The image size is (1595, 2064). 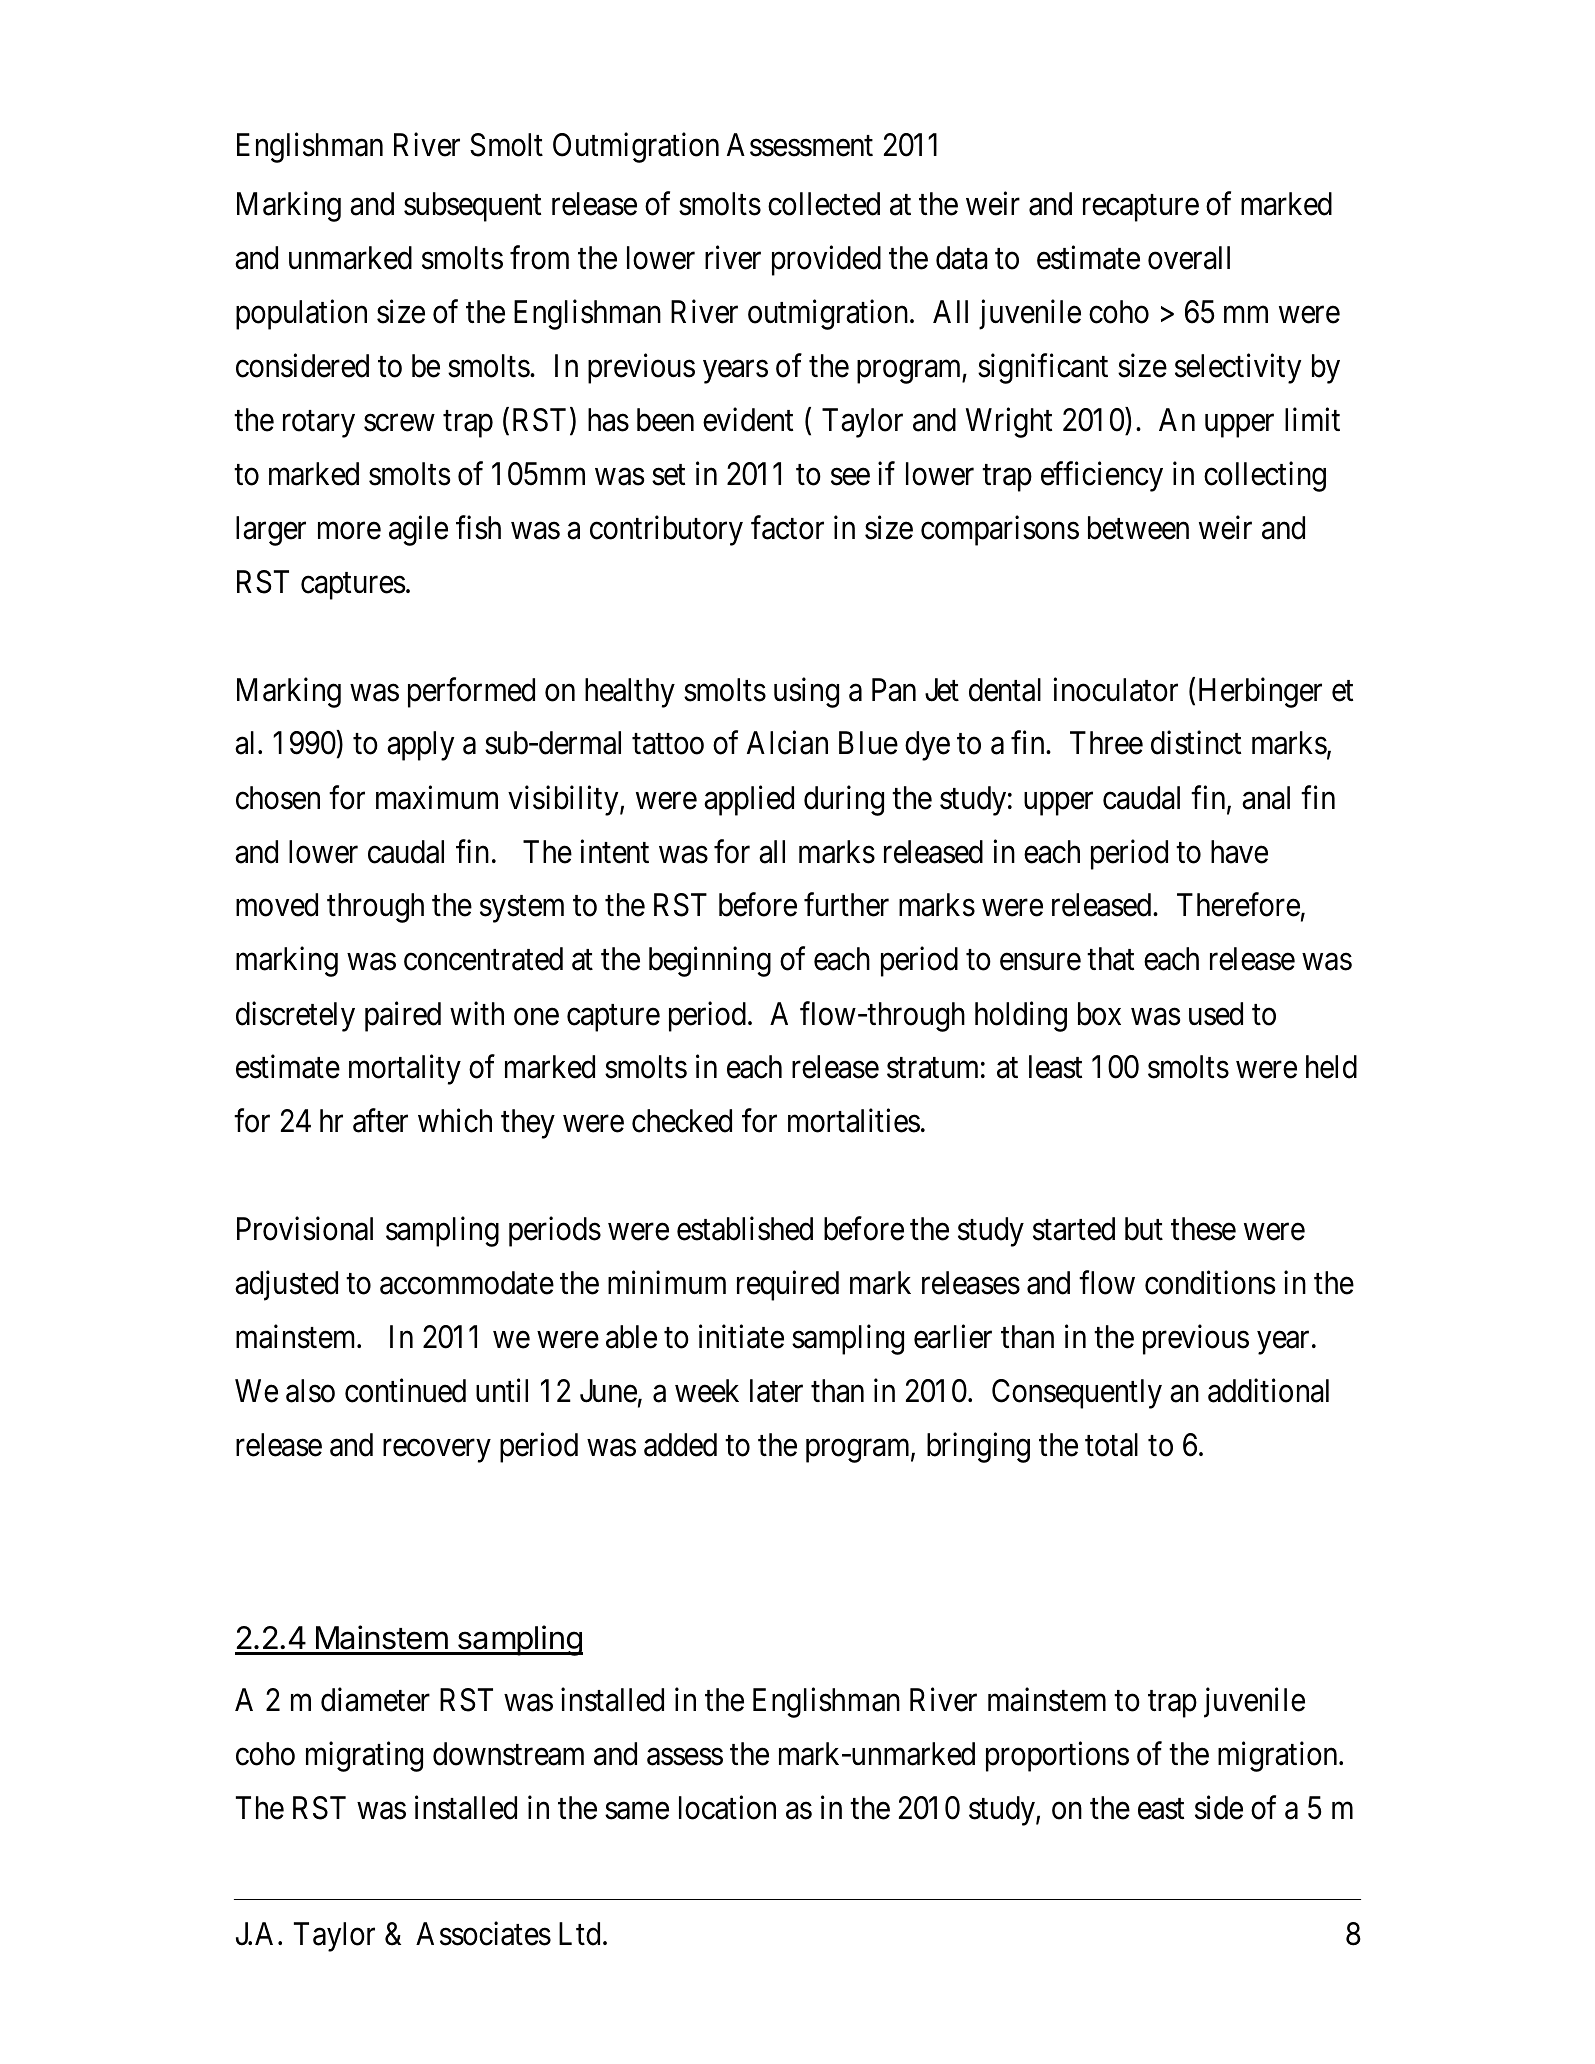 I want to click on subsequent, so click(x=472, y=207).
